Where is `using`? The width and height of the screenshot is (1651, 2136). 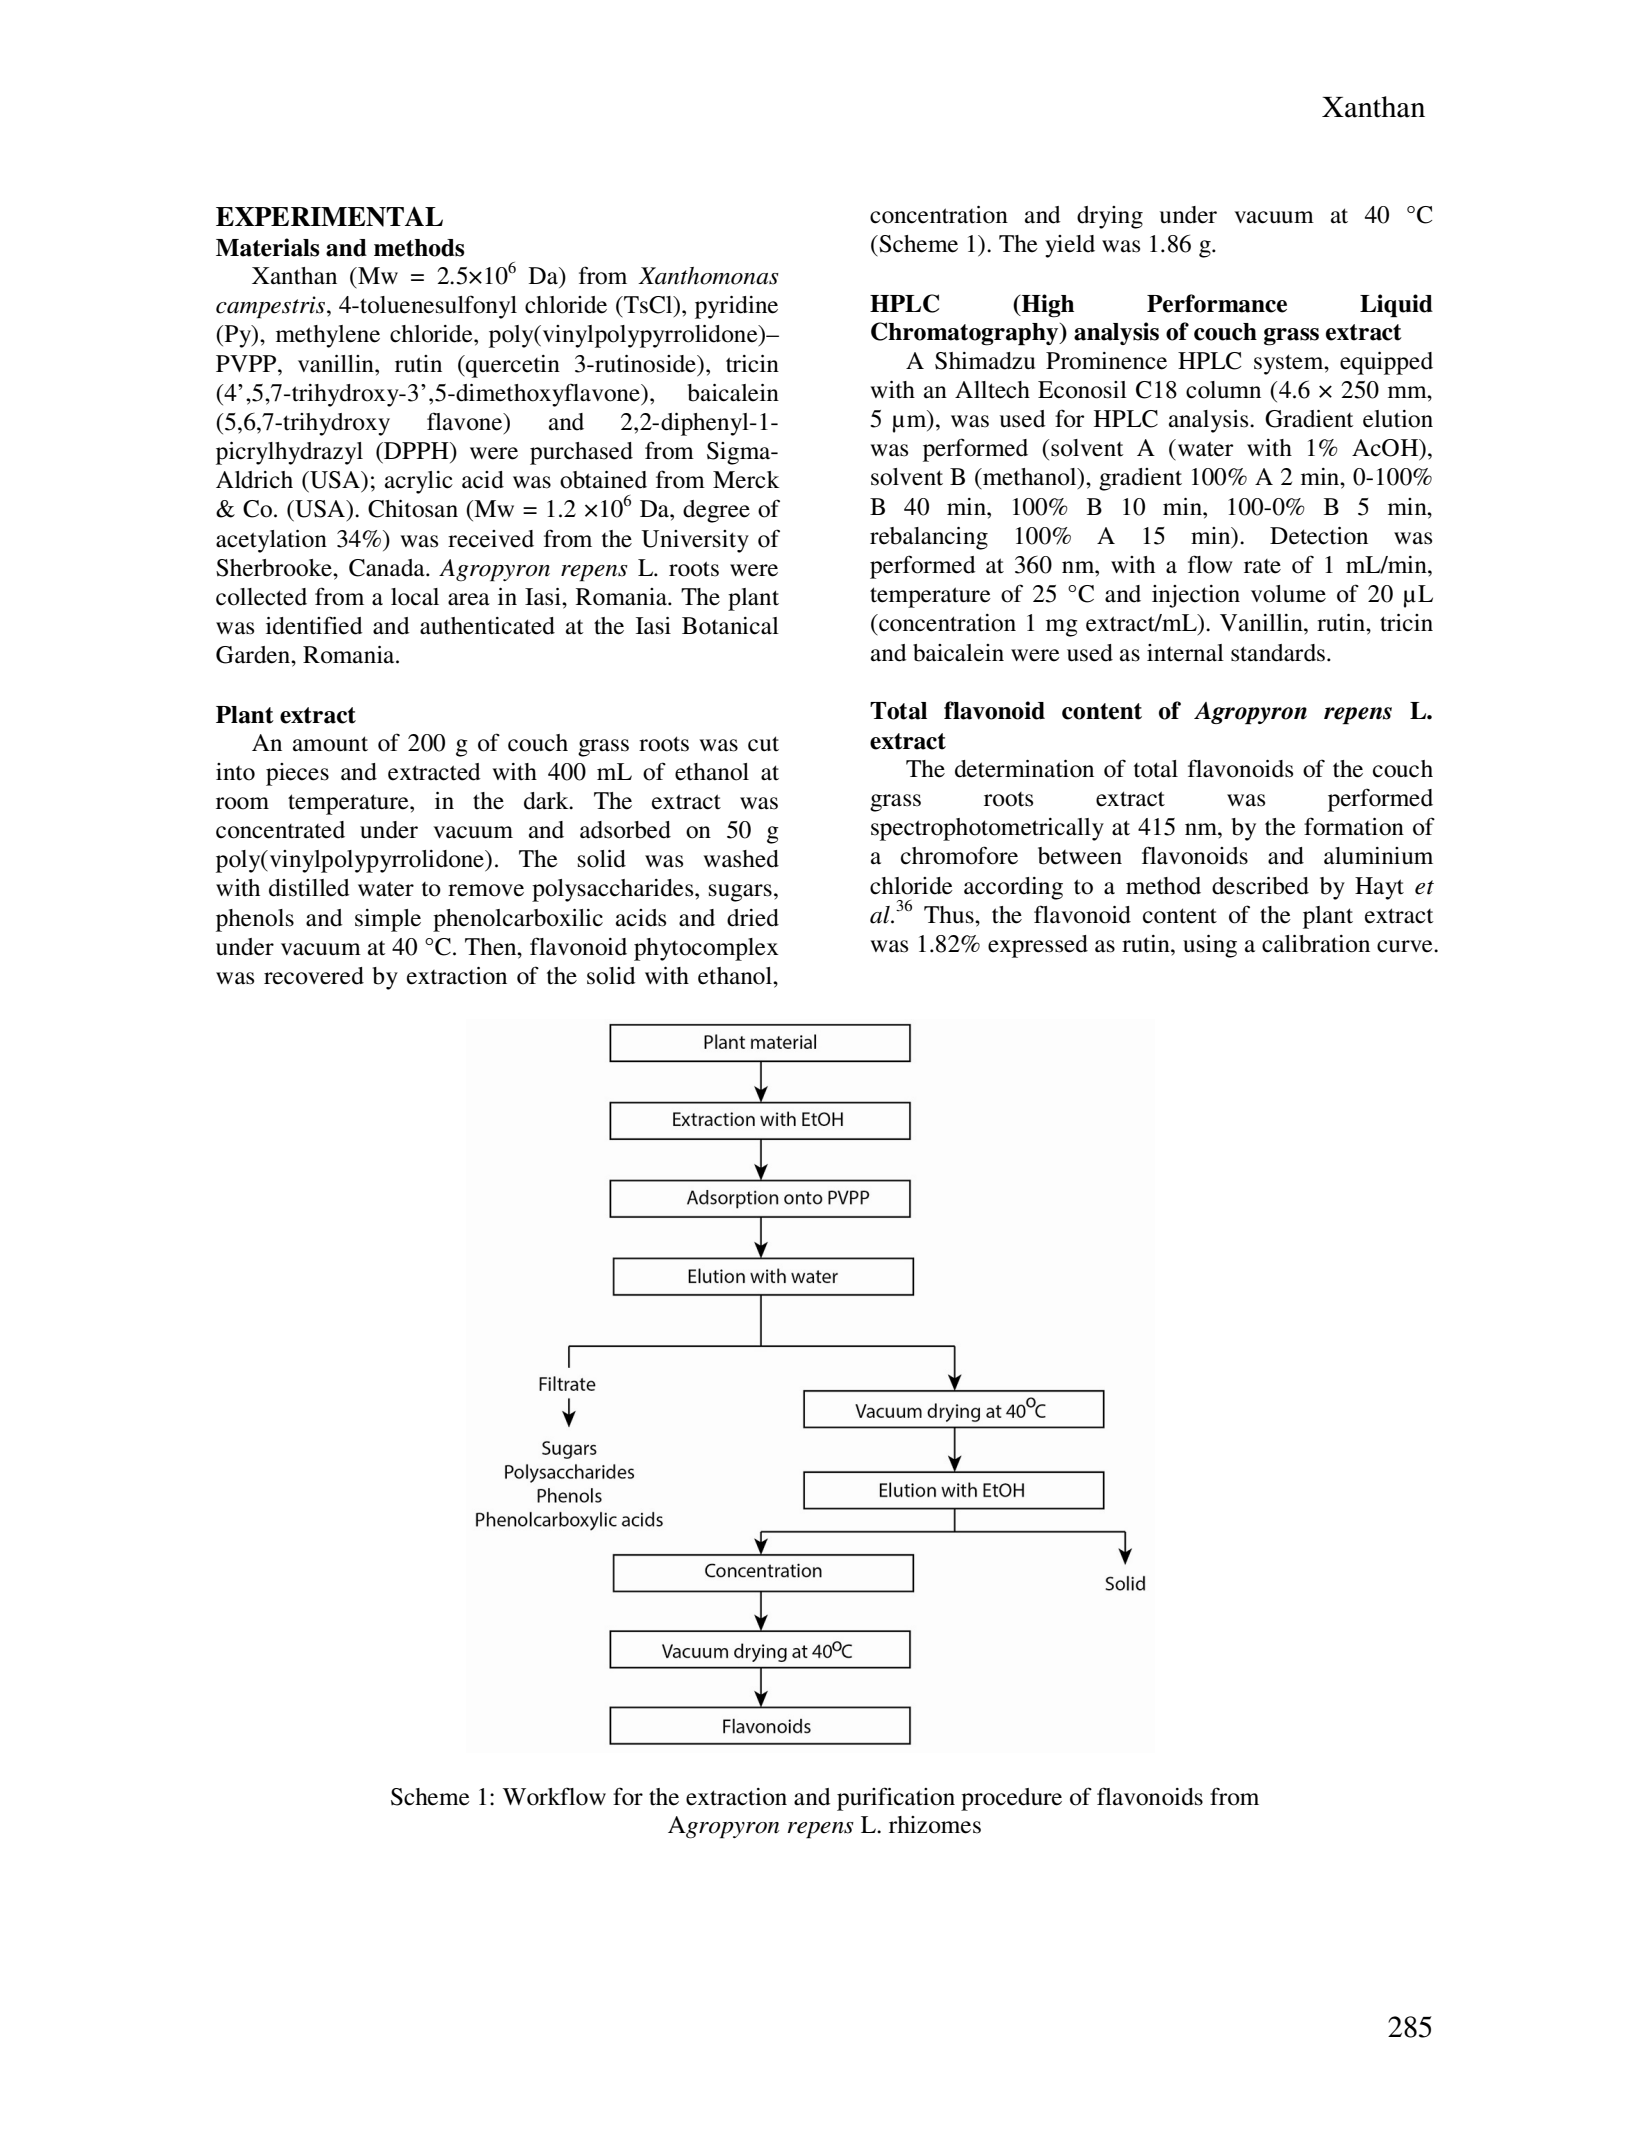
using is located at coordinates (1210, 946).
